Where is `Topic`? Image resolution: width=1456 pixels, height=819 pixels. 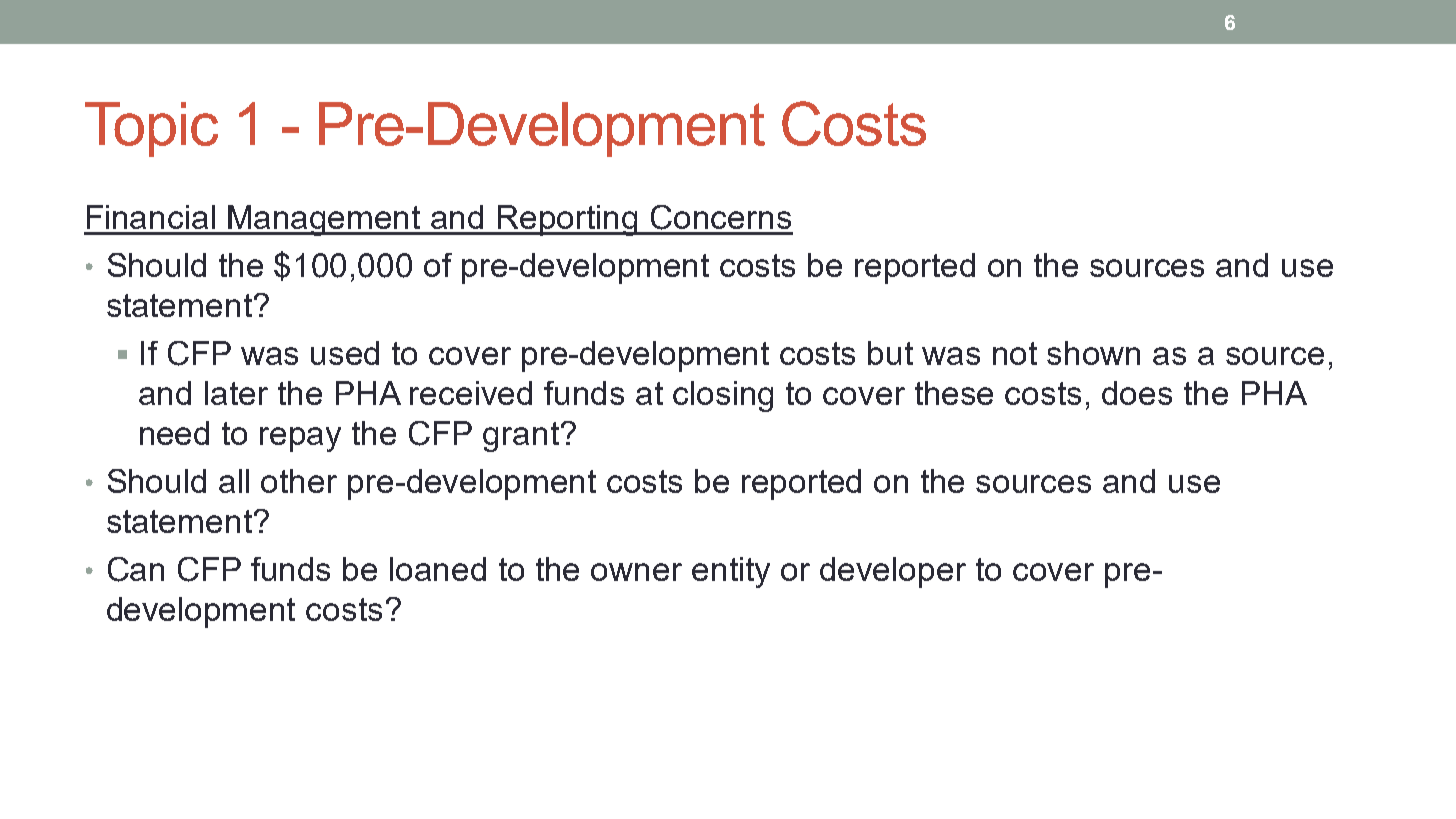 Topic is located at coordinates (151, 129).
